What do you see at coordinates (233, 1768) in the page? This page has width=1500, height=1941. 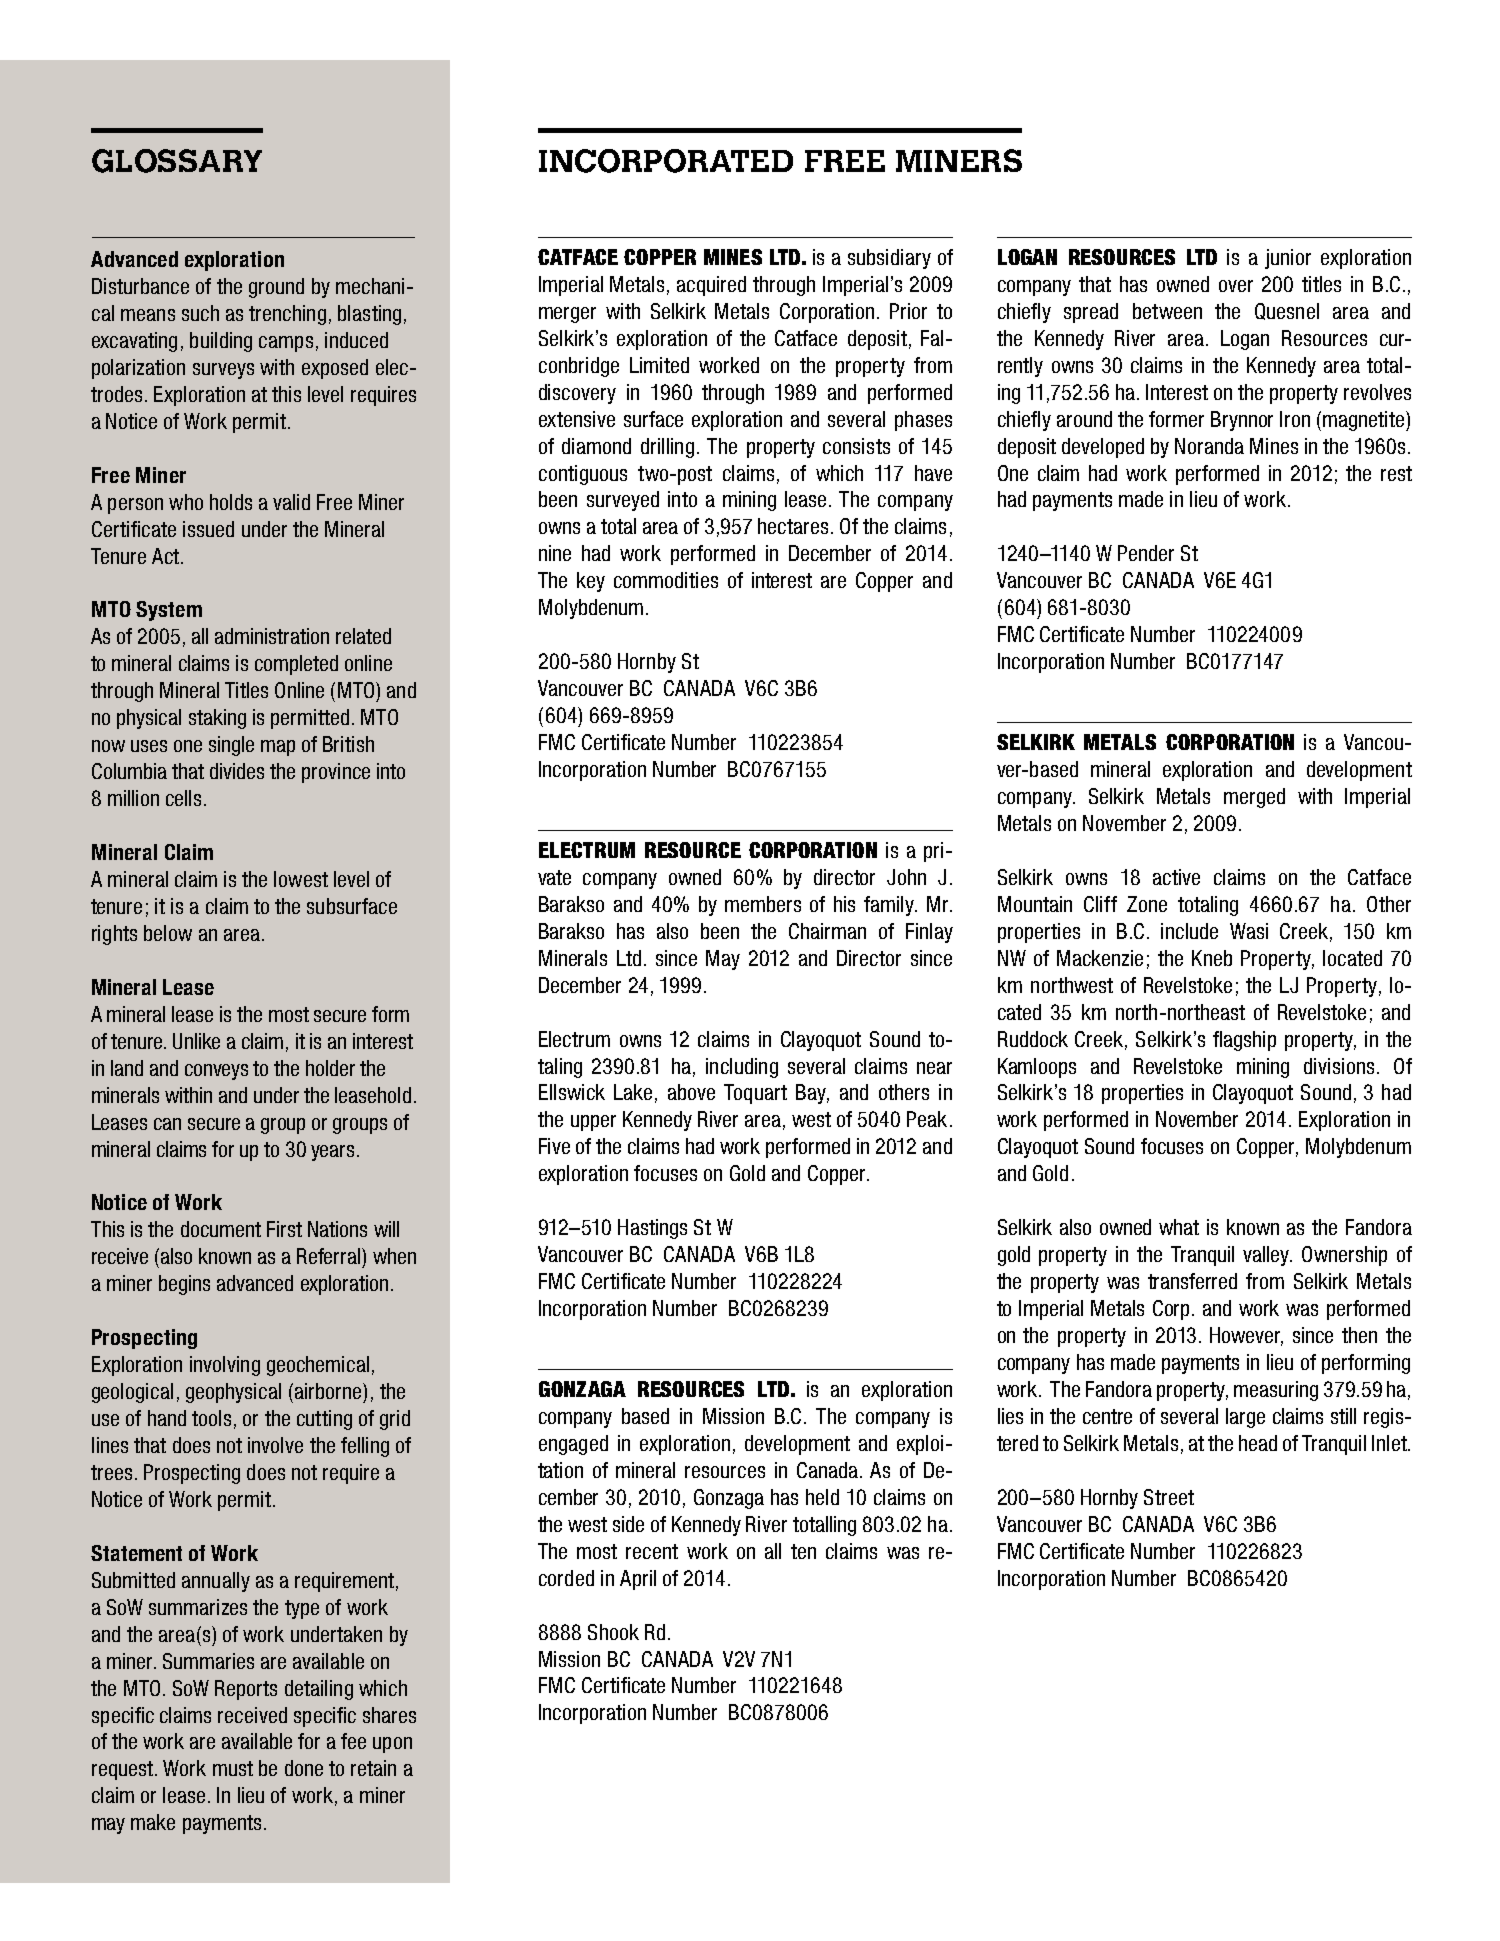 I see `must` at bounding box center [233, 1768].
